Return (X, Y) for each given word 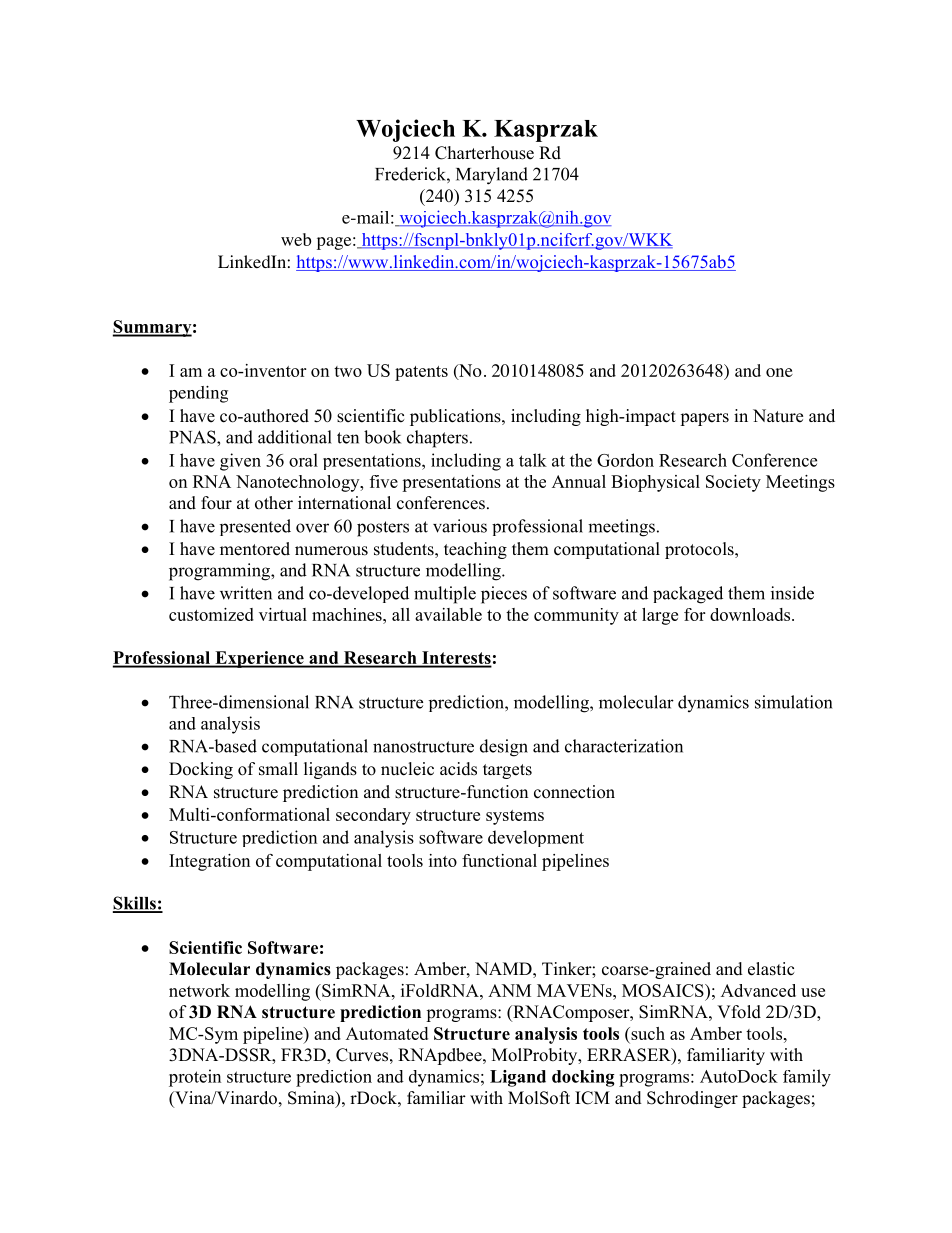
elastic (771, 969)
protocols (700, 550)
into (443, 860)
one (779, 372)
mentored (255, 549)
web (296, 239)
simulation (793, 702)
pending (198, 394)
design (504, 748)
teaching (475, 550)
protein (195, 1078)
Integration (209, 862)
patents (421, 373)
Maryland (492, 176)
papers (704, 419)
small (278, 769)
